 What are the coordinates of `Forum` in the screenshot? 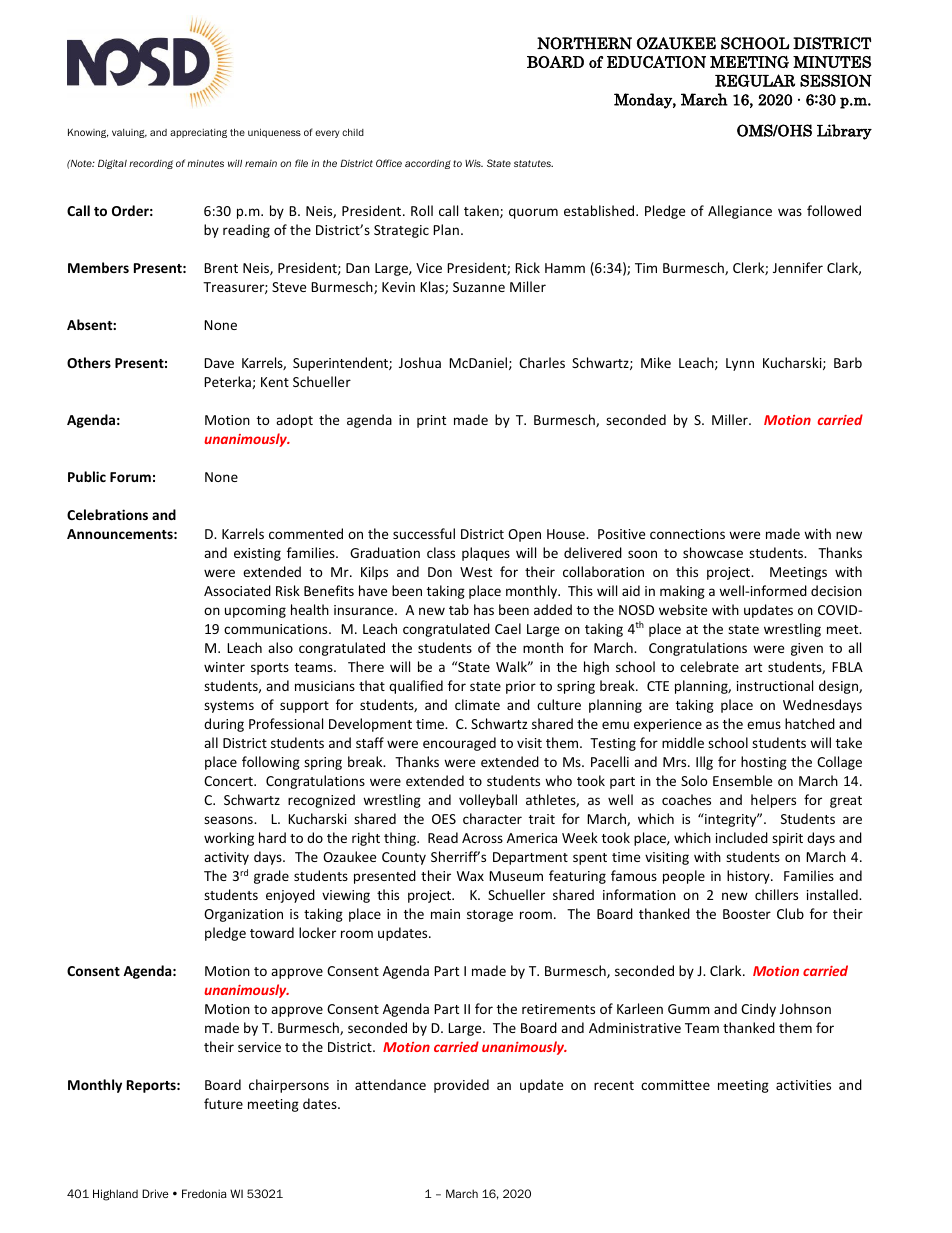 It's located at (130, 477).
